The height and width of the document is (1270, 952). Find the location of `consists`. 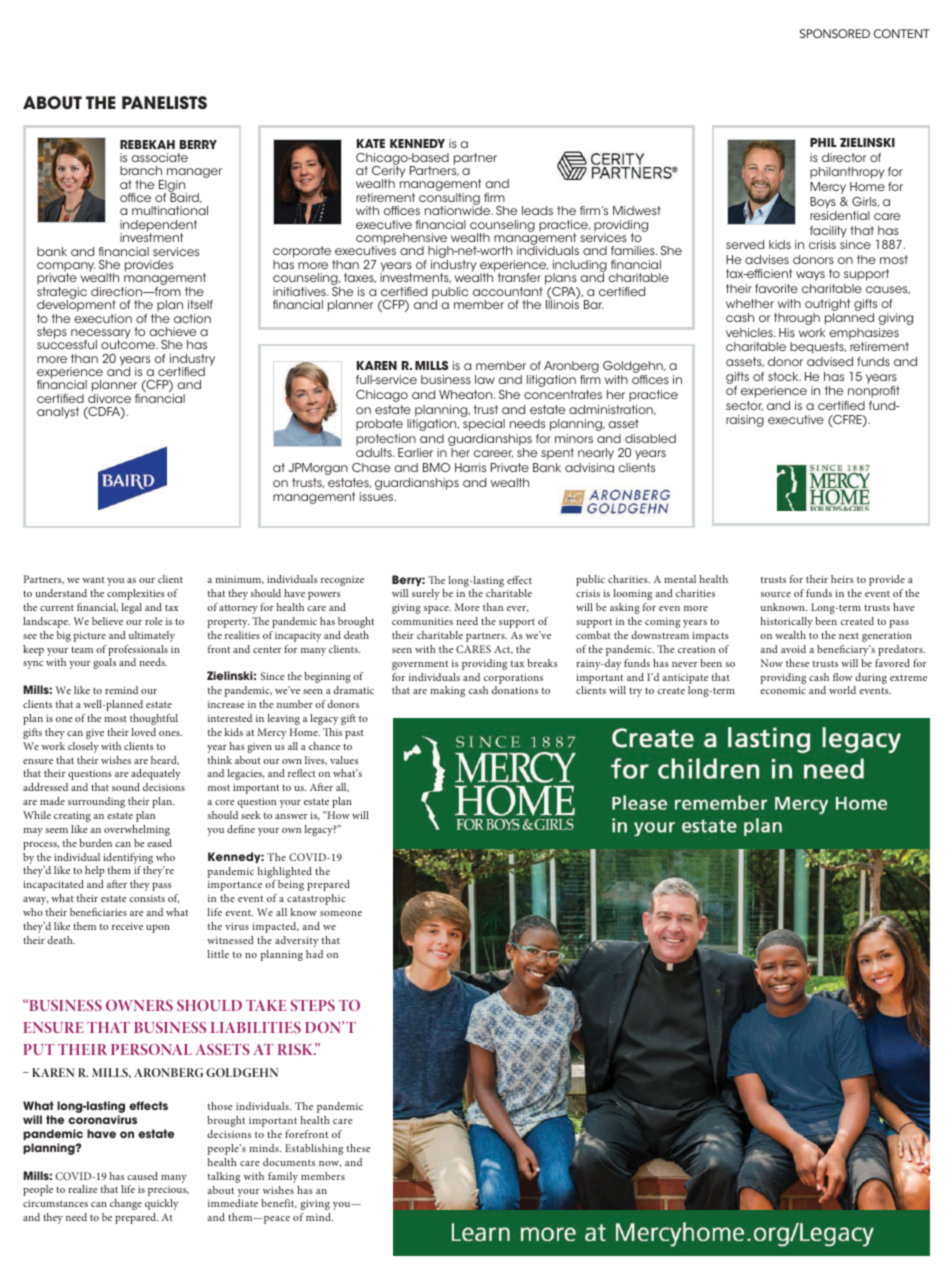

consists is located at coordinates (147, 898).
